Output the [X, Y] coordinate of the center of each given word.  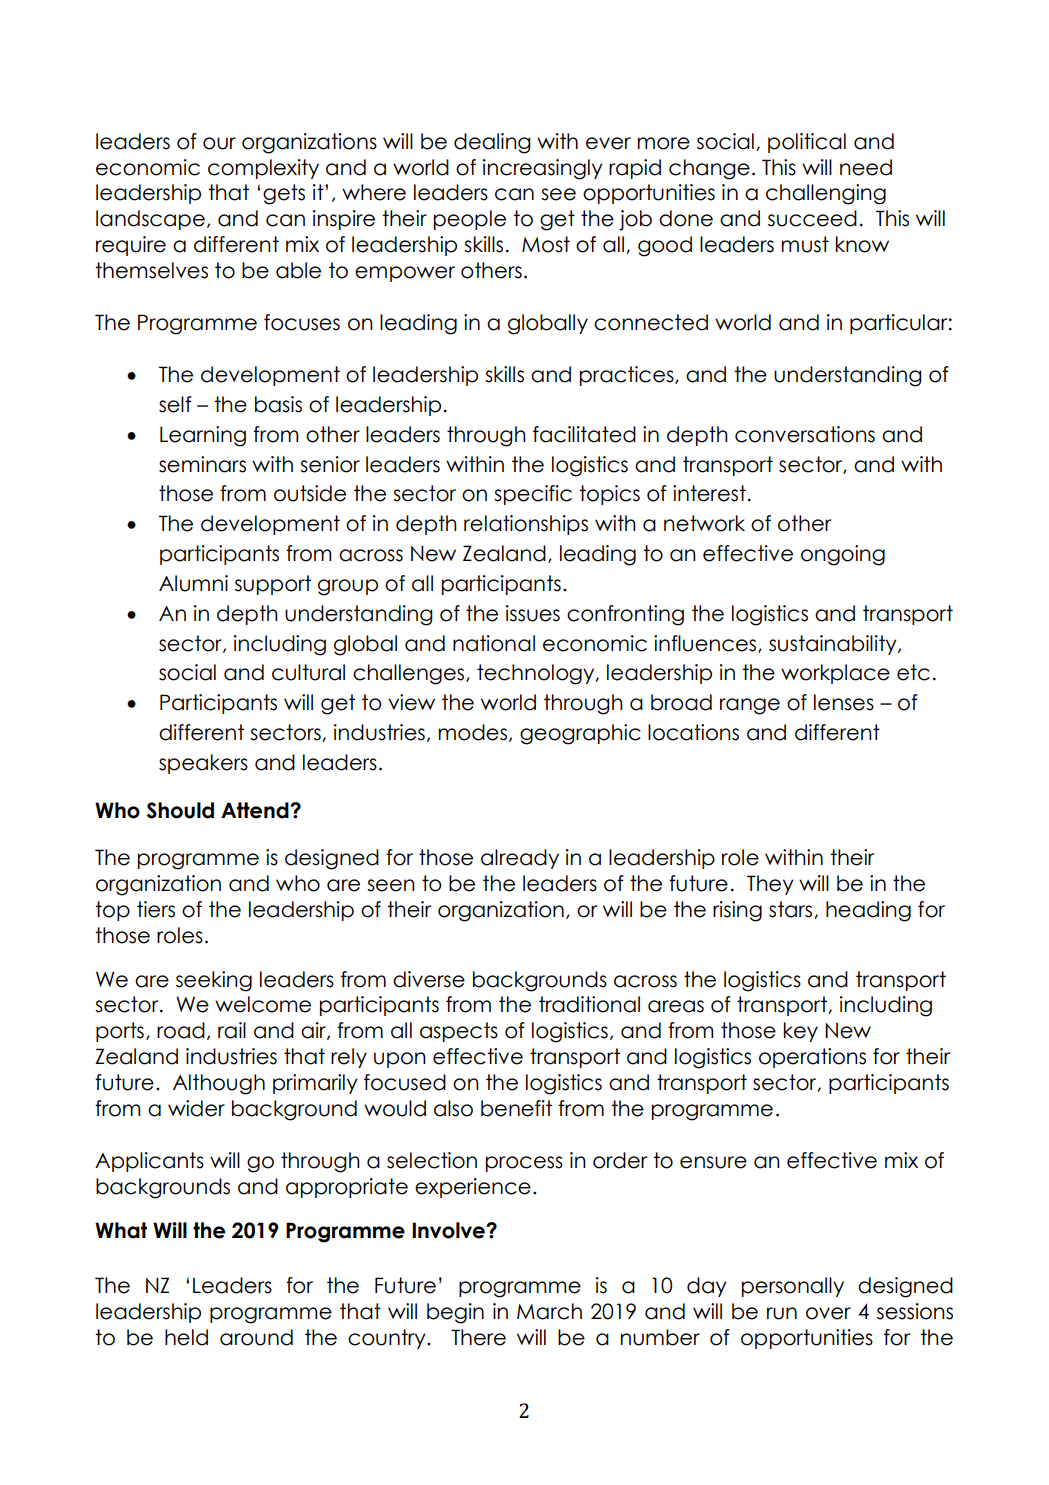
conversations [805, 434]
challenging [826, 194]
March [549, 1311]
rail [232, 1030]
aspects [459, 1032]
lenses [844, 702]
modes [473, 732]
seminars [202, 464]
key [801, 1032]
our [219, 143]
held [186, 1337]
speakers [203, 764]
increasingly [543, 169]
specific [533, 495]
